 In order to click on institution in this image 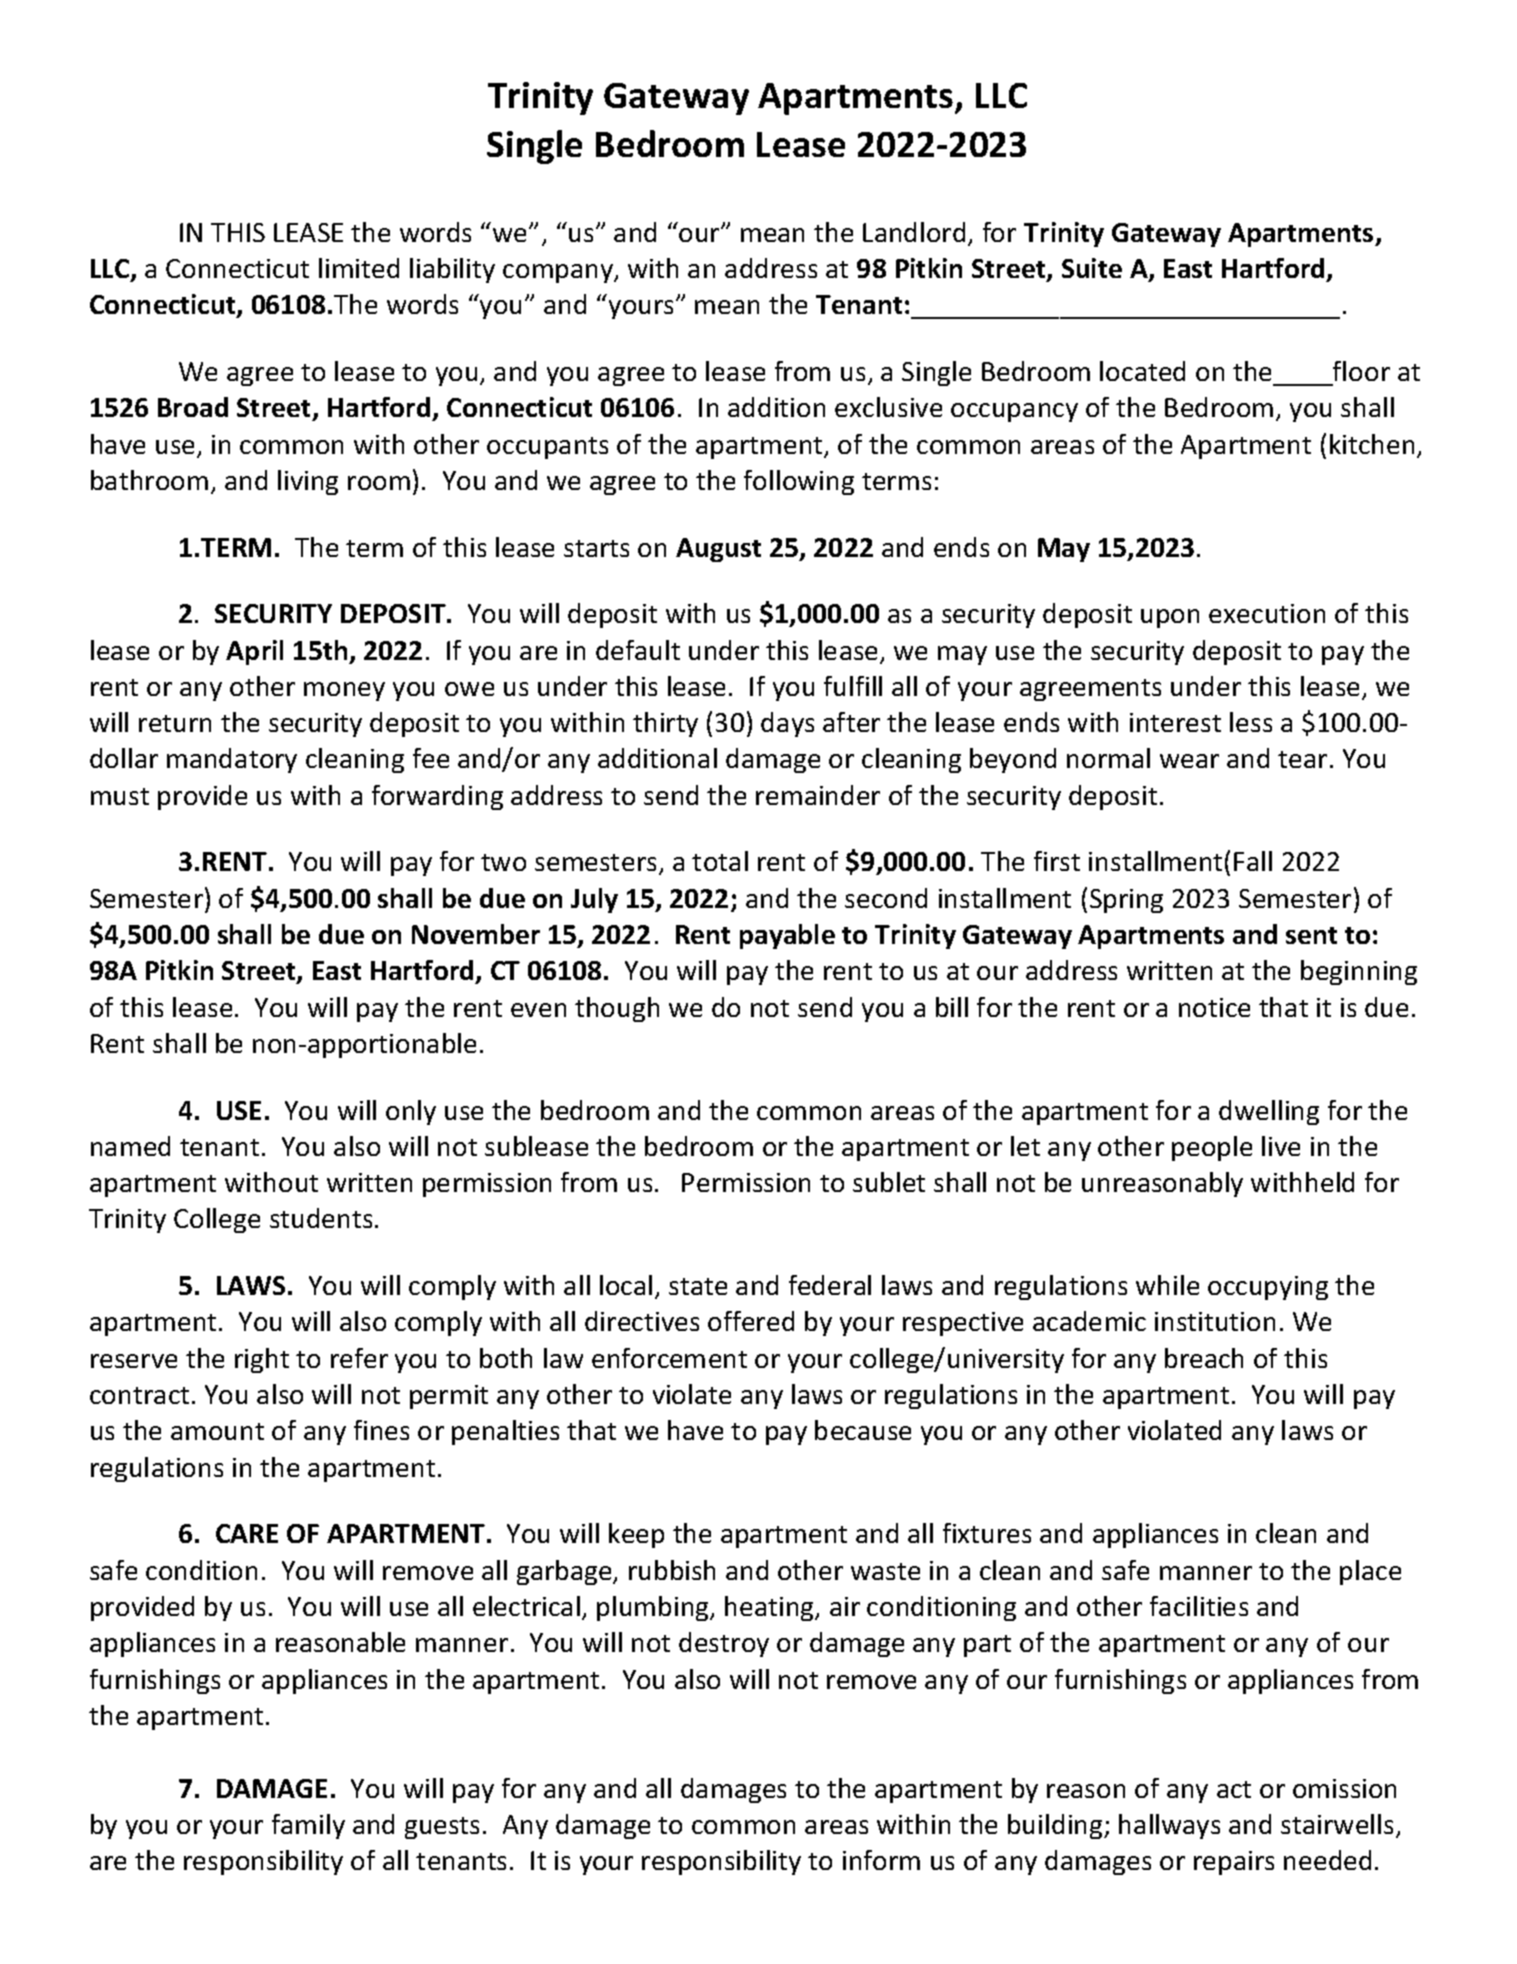, I will do `click(1215, 1321)`.
